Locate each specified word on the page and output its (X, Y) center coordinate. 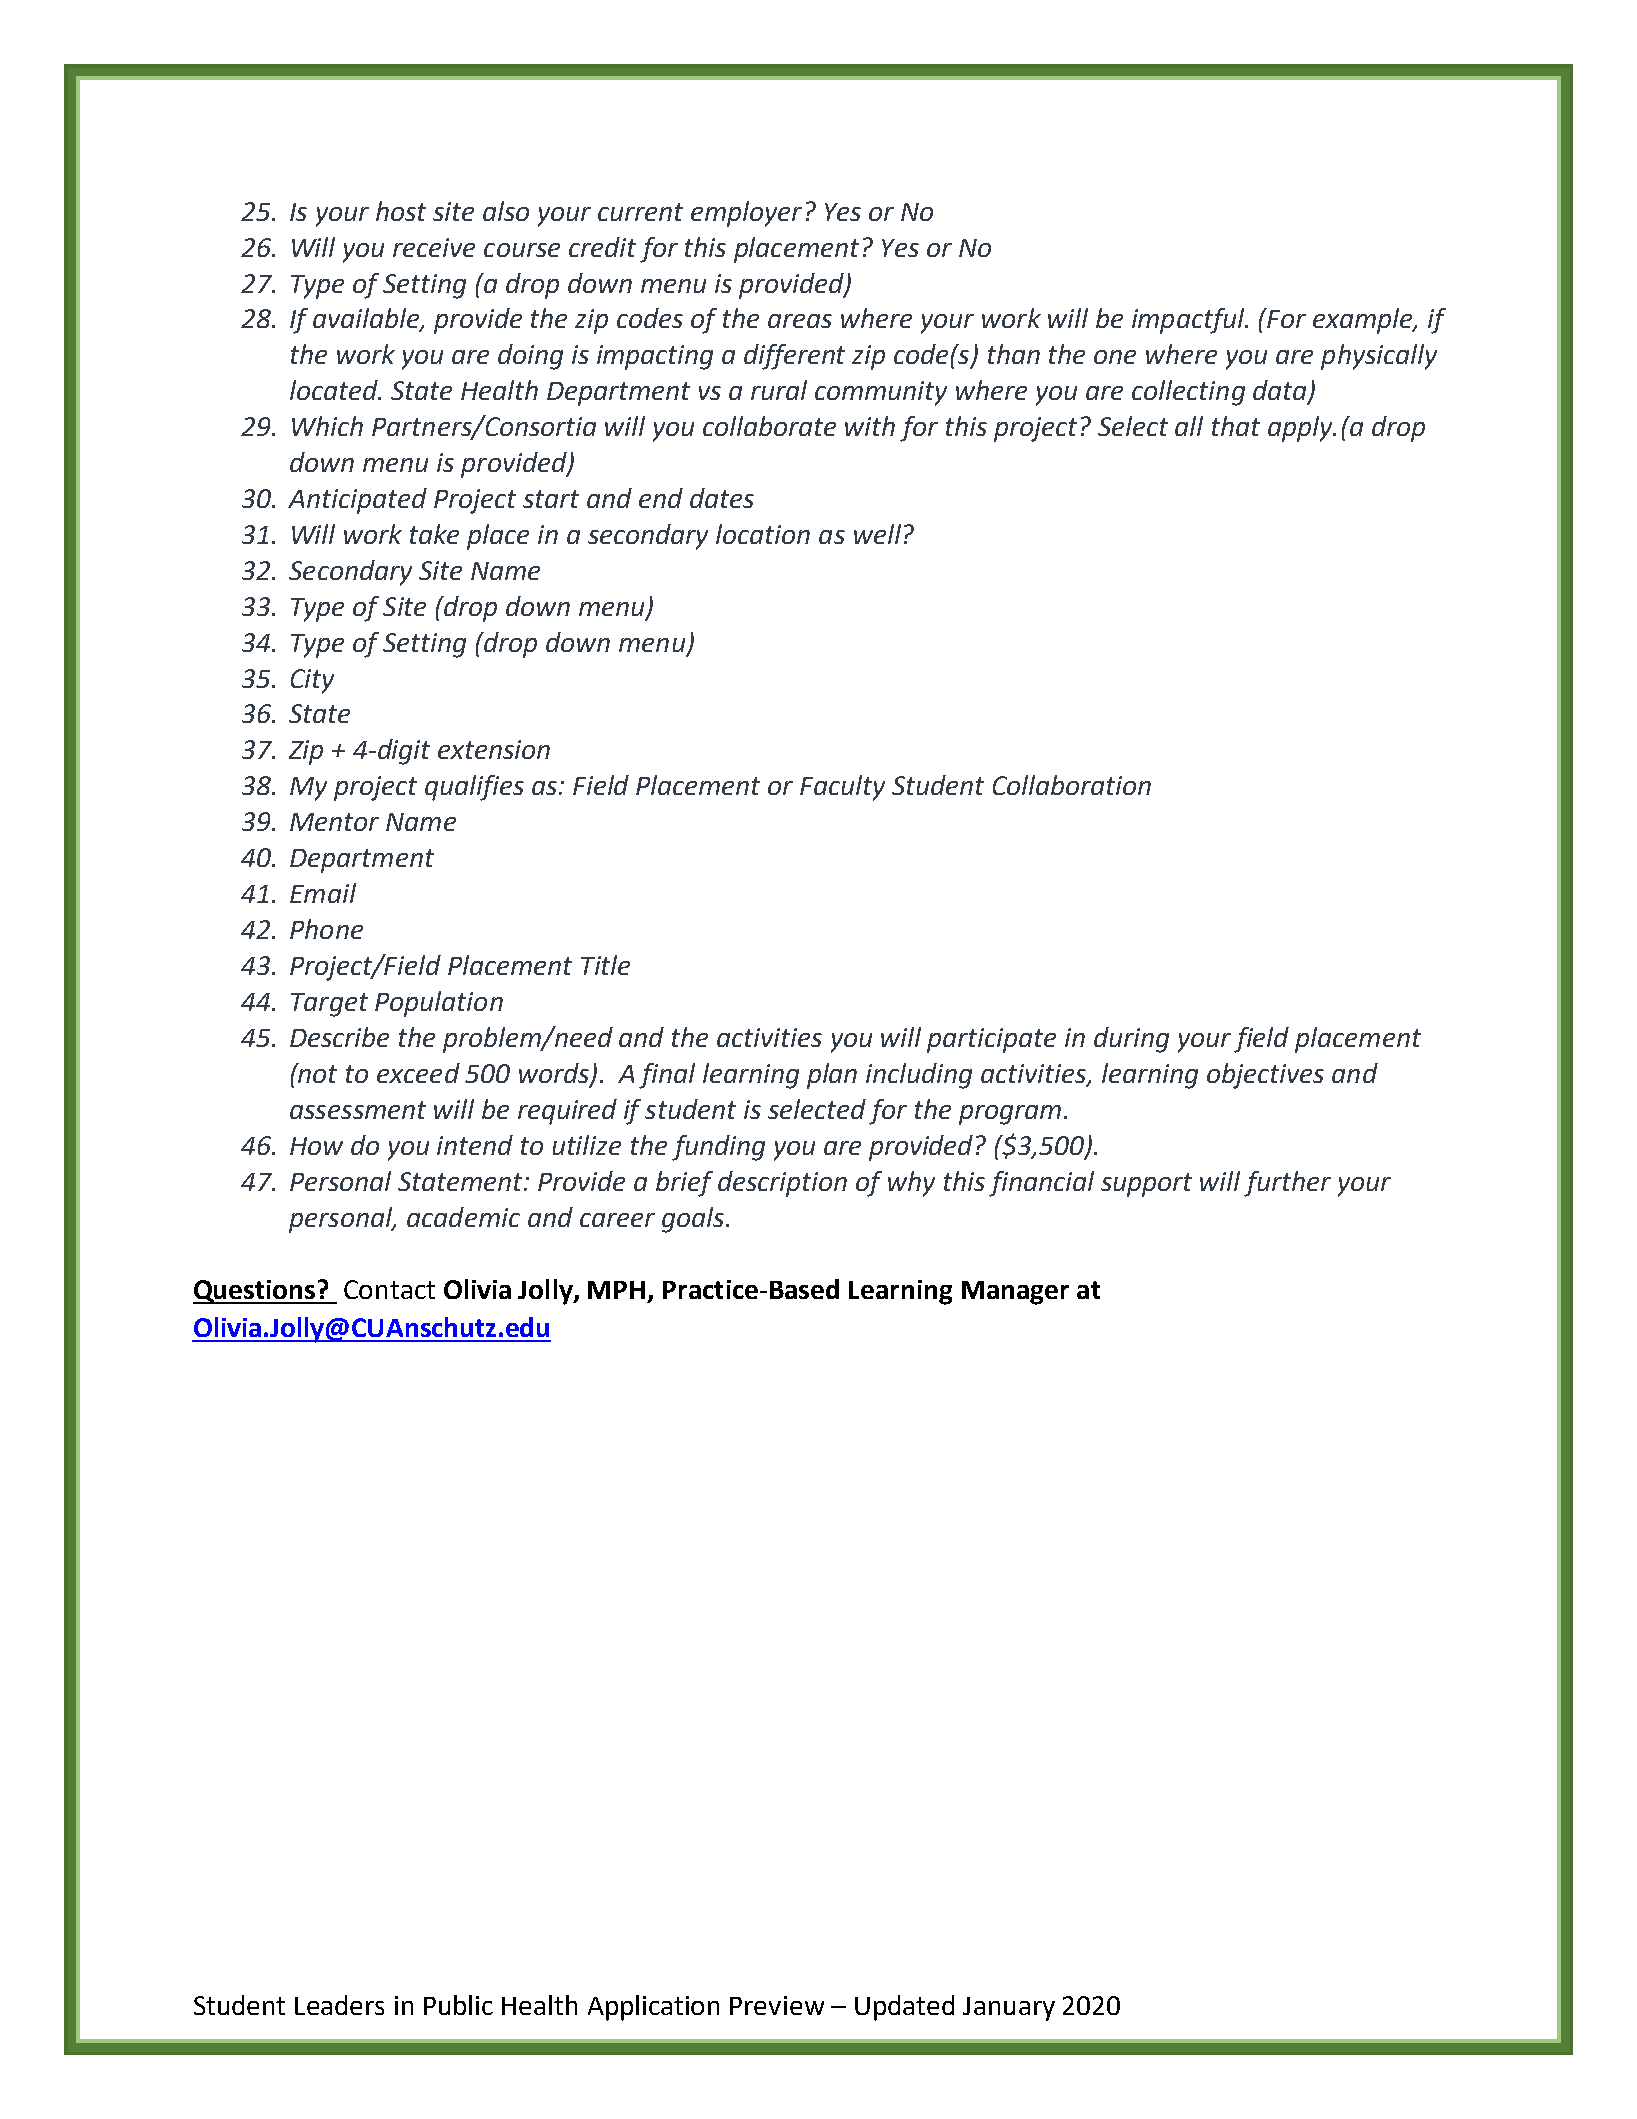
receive (434, 247)
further (1287, 1184)
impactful (1189, 321)
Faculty (842, 788)
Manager (1015, 1293)
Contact (389, 1289)
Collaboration (1072, 785)
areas (800, 321)
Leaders (339, 2005)
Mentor (334, 822)
